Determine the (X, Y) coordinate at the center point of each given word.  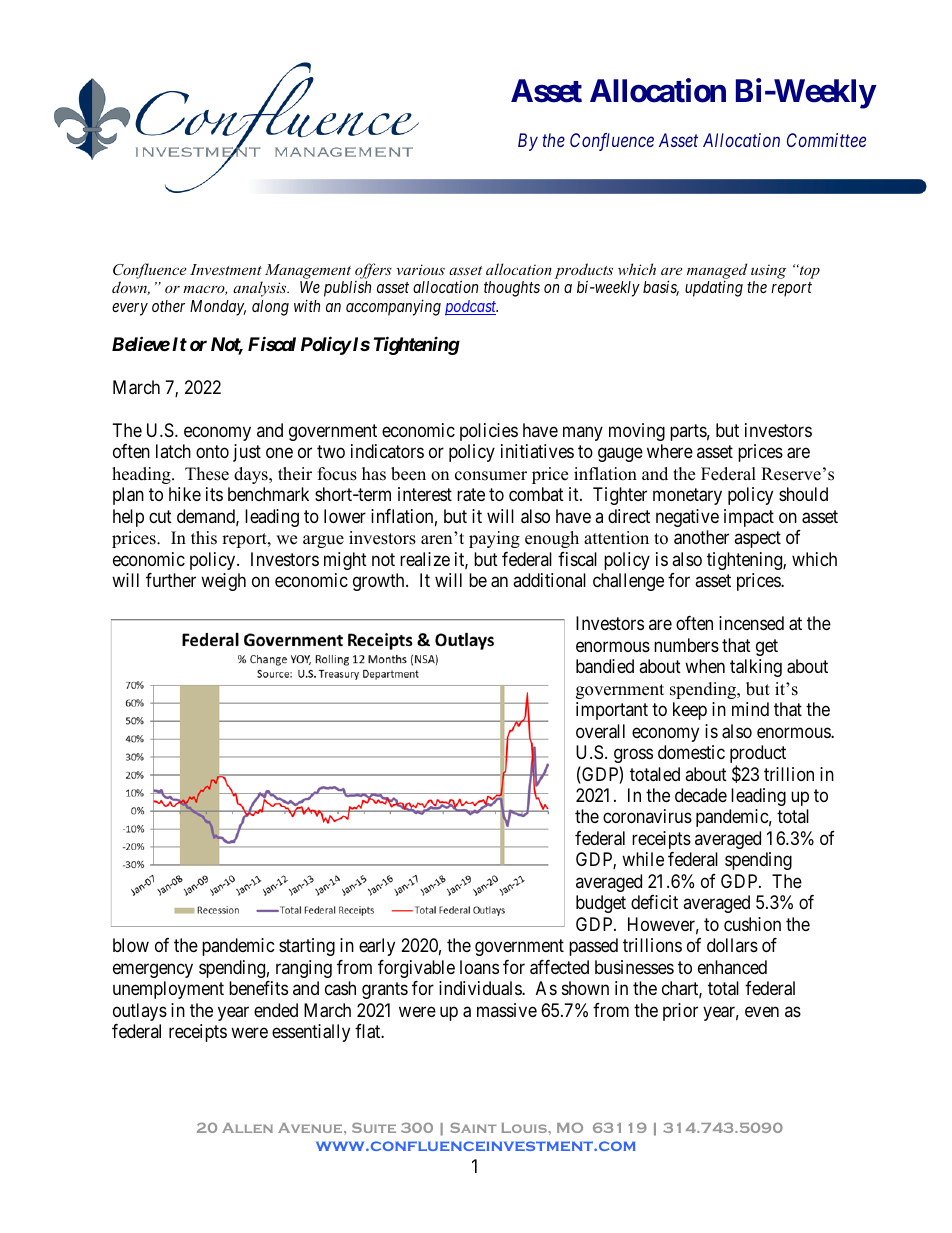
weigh (223, 582)
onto (212, 452)
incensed (751, 623)
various (420, 269)
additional (549, 580)
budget (601, 904)
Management (308, 271)
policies (489, 432)
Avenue (311, 1128)
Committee (826, 140)
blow (131, 945)
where (670, 451)
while (643, 859)
